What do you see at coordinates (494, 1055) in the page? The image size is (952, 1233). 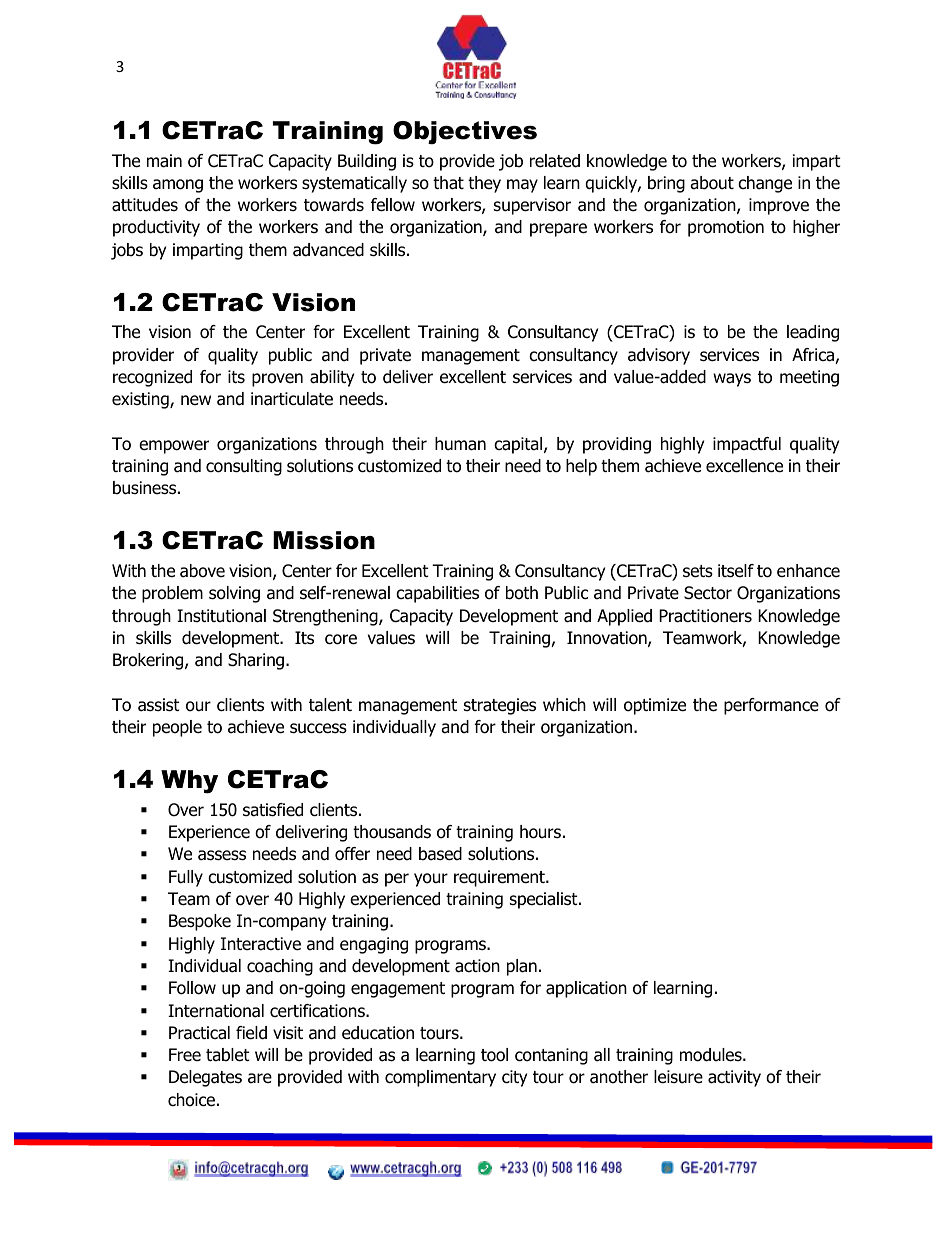 I see `tool` at bounding box center [494, 1055].
